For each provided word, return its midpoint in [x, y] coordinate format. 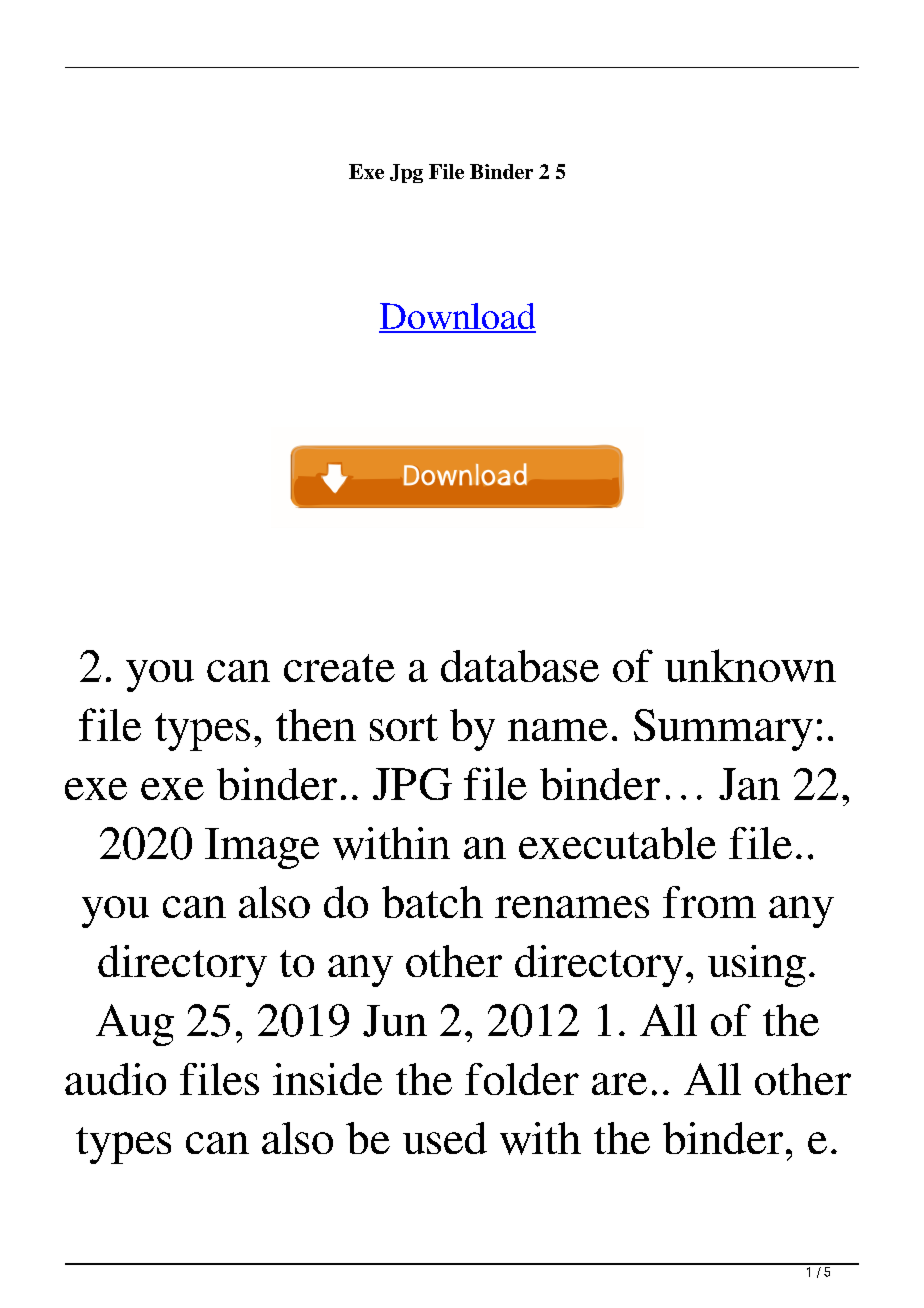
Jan [749, 784]
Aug [135, 1025]
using [757, 966]
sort [404, 727]
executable [617, 843]
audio [115, 1079]
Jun [395, 1021]
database [520, 666]
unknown [750, 665]
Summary [723, 730]
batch [432, 902]
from [709, 902]
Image [262, 848]
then [316, 725]
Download [457, 317]
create [339, 668]
